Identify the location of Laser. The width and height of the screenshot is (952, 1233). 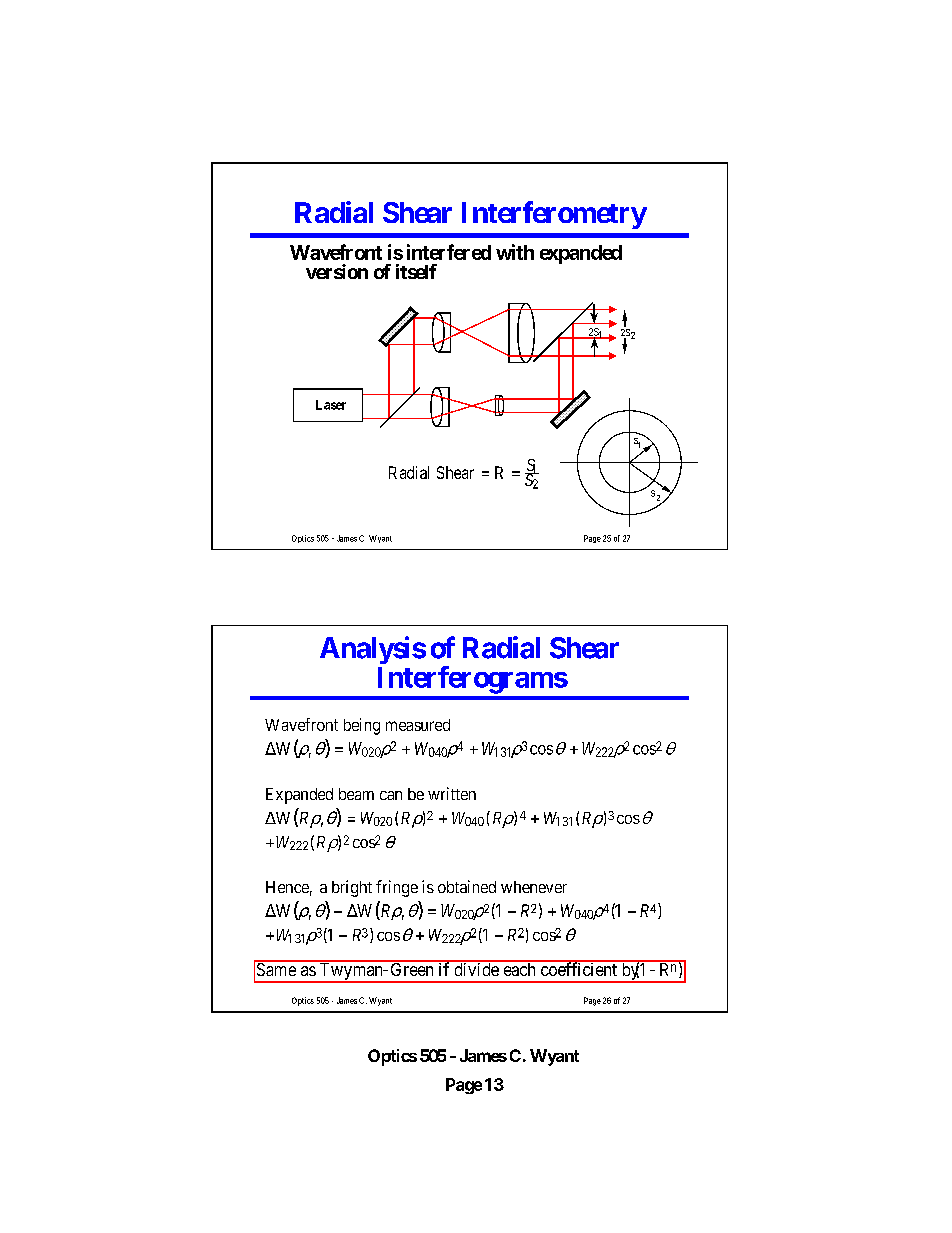
(331, 405).
